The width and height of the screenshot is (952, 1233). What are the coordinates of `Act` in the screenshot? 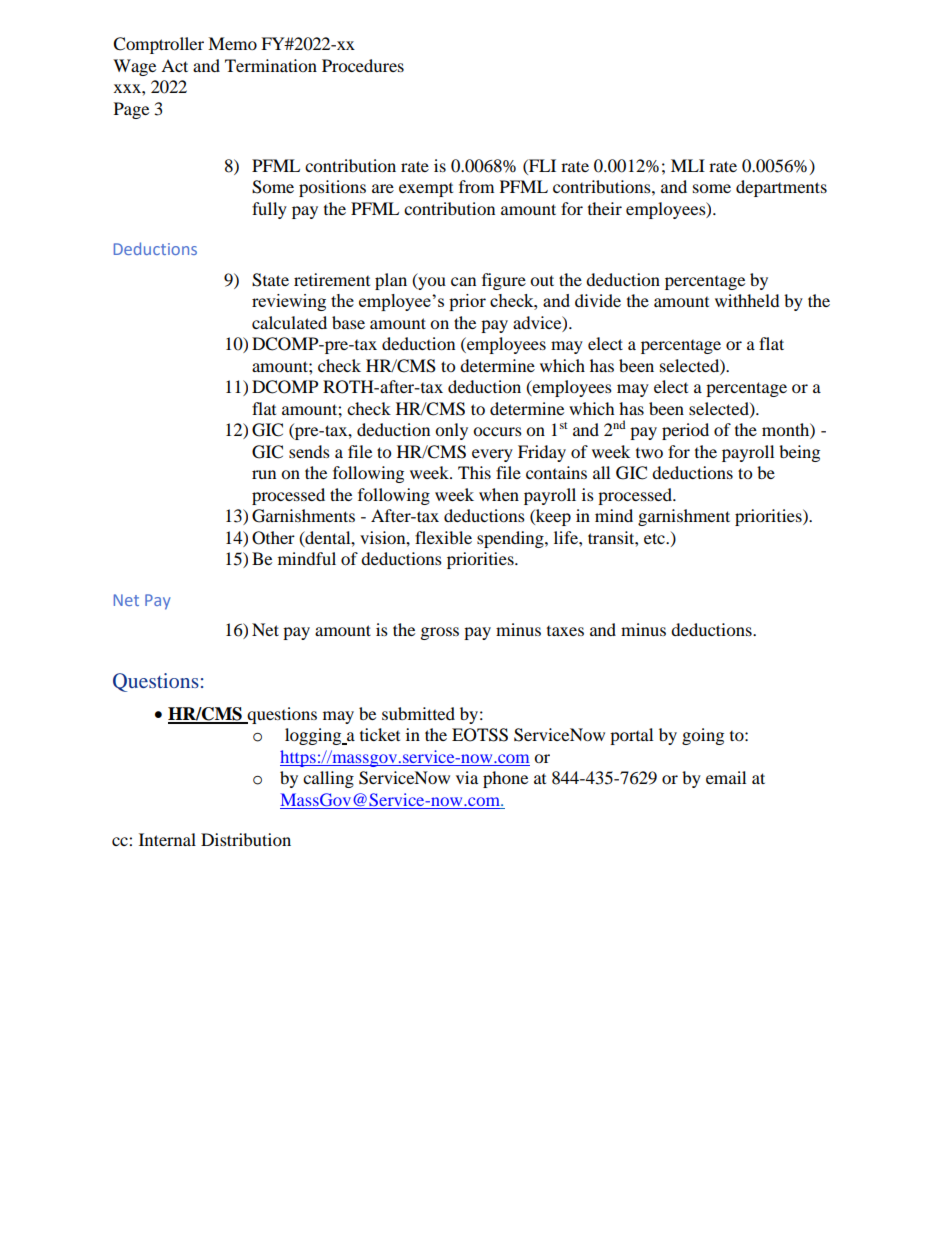 It's located at (174, 65).
